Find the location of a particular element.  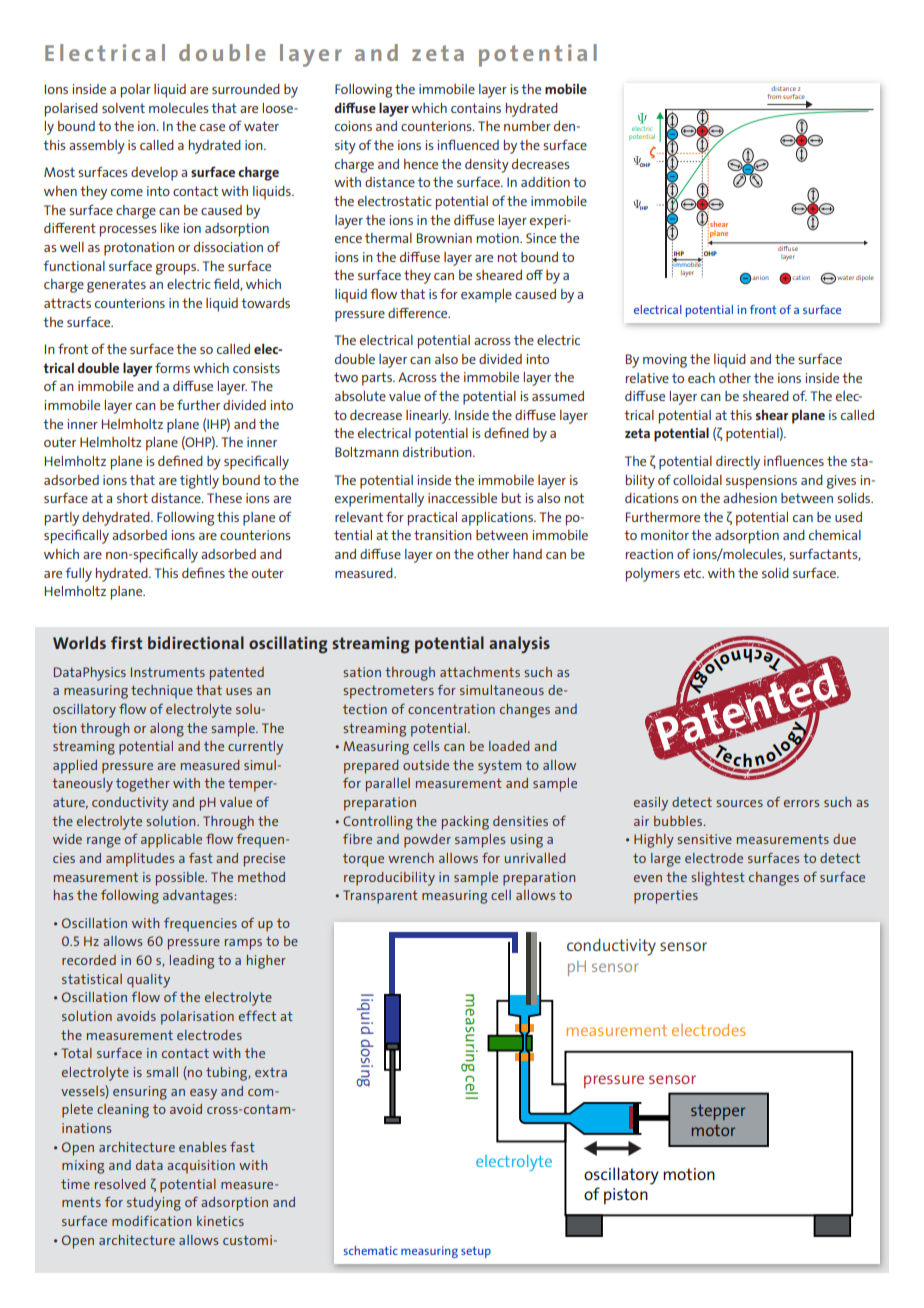

forms is located at coordinates (172, 367).
